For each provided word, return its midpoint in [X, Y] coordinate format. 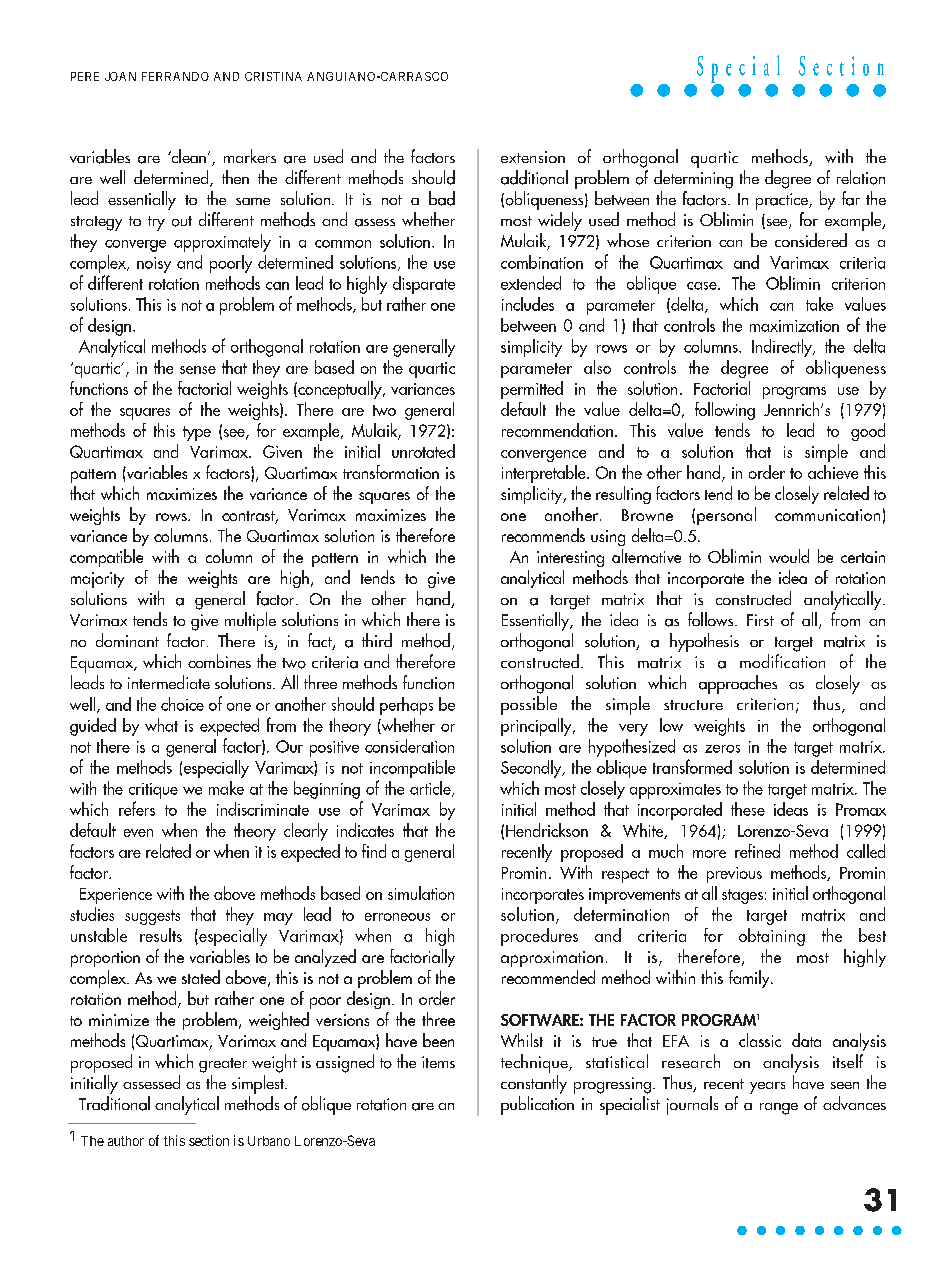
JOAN [120, 76]
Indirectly [783, 348]
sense [198, 370]
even [138, 833]
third [377, 640]
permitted [532, 390]
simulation [421, 893]
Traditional [114, 1103]
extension [533, 157]
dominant [127, 640]
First [760, 620]
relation [861, 177]
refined [757, 851]
